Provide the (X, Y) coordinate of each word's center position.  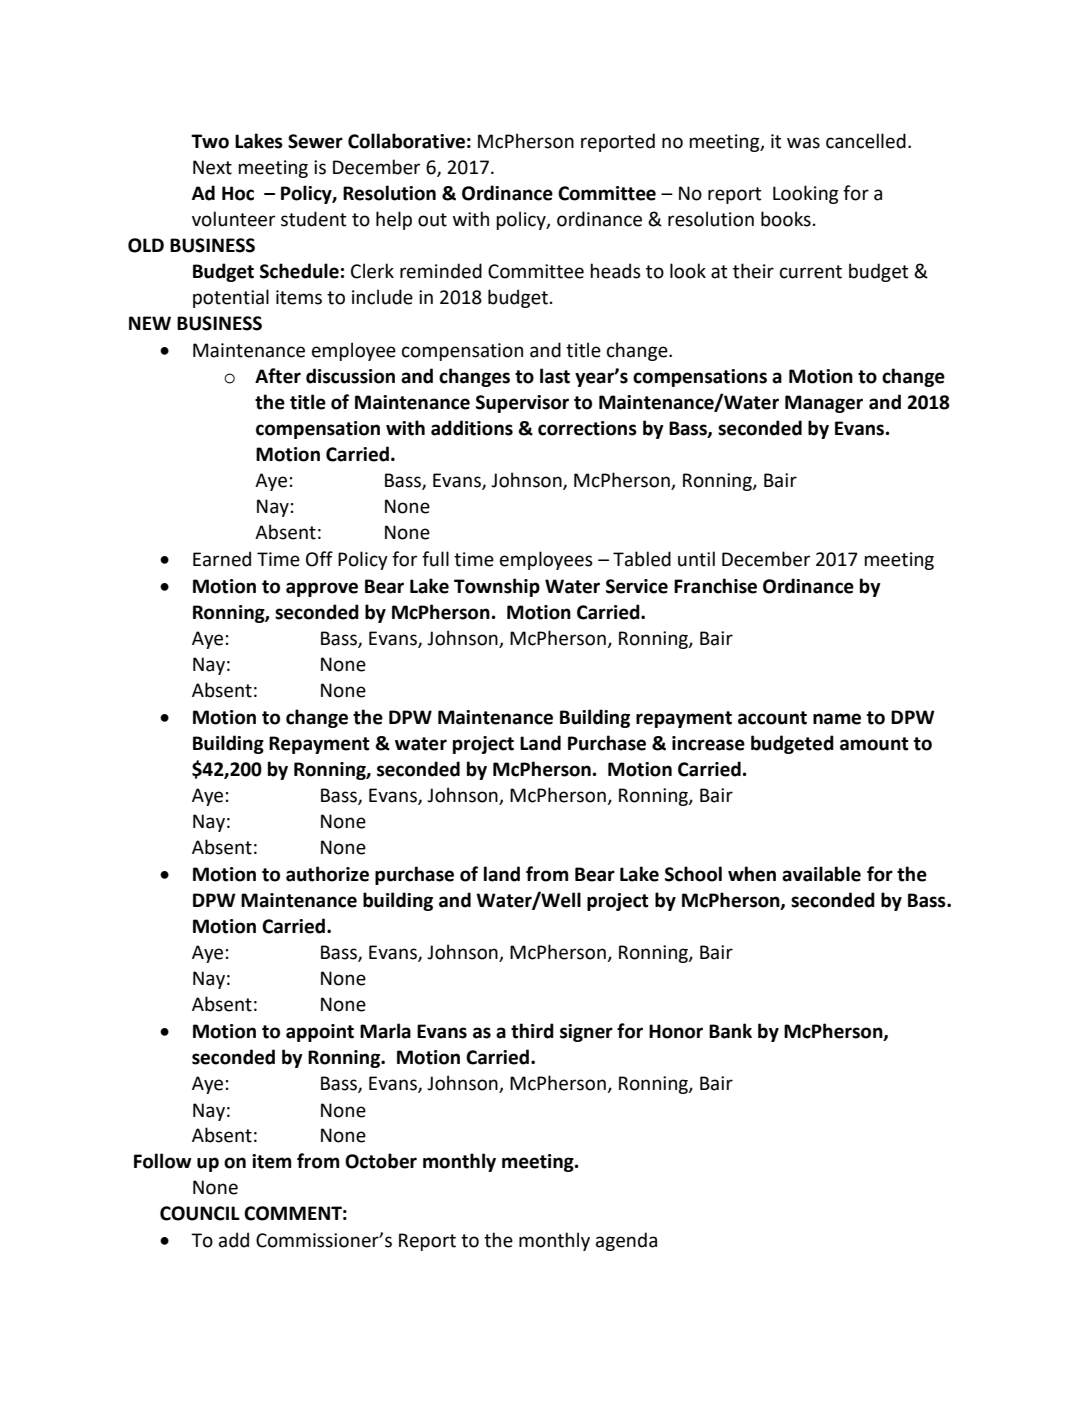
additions (472, 428)
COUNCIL (200, 1213)
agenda (626, 1241)
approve (322, 589)
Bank (730, 1031)
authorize (327, 874)
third (532, 1031)
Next (212, 167)
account (772, 718)
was (803, 143)
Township (497, 587)
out (432, 220)
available (821, 874)
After (278, 376)
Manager (824, 404)
